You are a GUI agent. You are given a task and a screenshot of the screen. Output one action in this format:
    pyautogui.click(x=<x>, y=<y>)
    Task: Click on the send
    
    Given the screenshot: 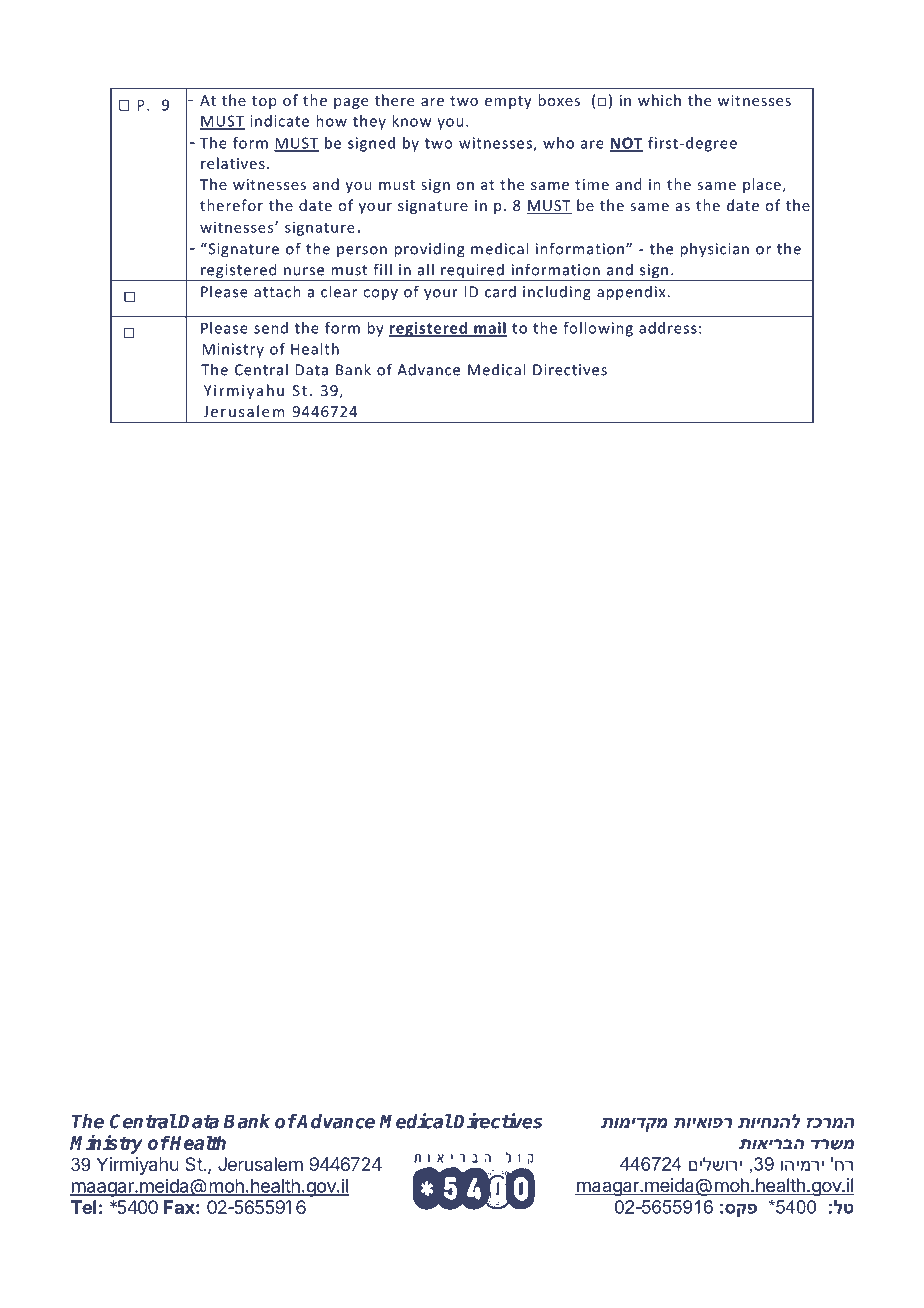 What is the action you would take?
    pyautogui.click(x=271, y=328)
